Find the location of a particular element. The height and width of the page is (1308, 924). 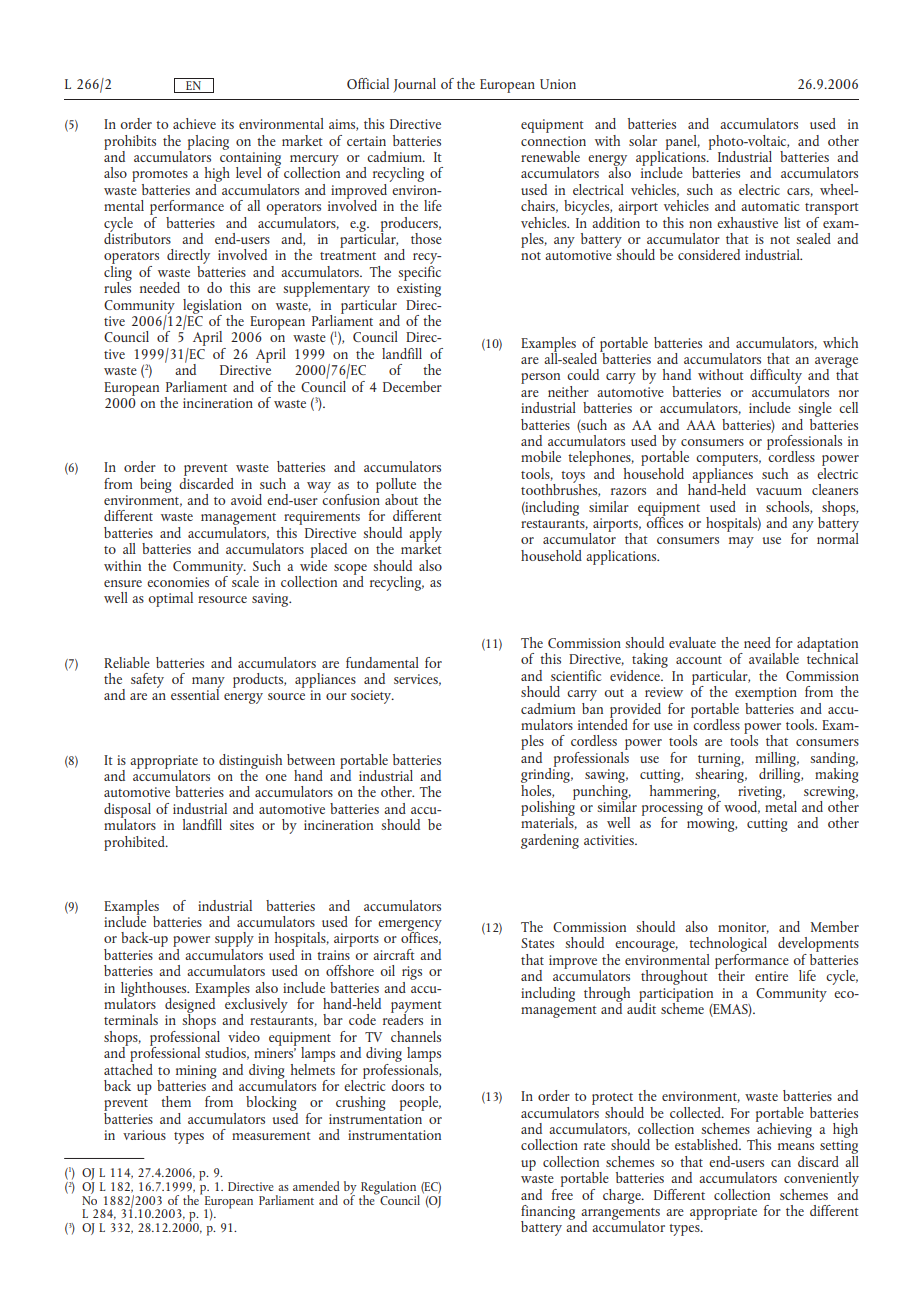

mobile is located at coordinates (541, 456).
